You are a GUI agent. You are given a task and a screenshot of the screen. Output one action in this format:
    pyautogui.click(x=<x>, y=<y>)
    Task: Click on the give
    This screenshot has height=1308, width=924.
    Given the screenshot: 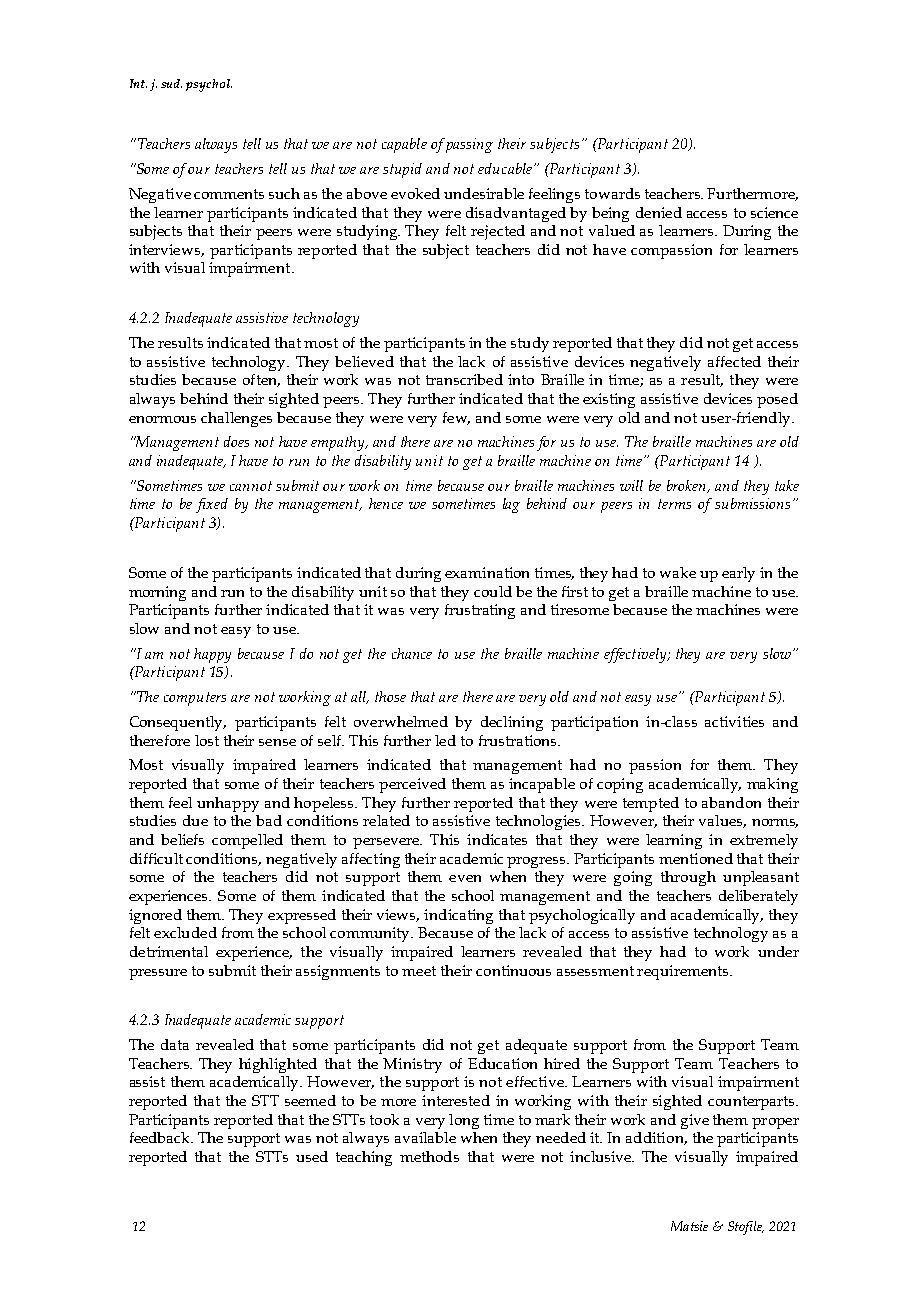 What is the action you would take?
    pyautogui.click(x=695, y=1121)
